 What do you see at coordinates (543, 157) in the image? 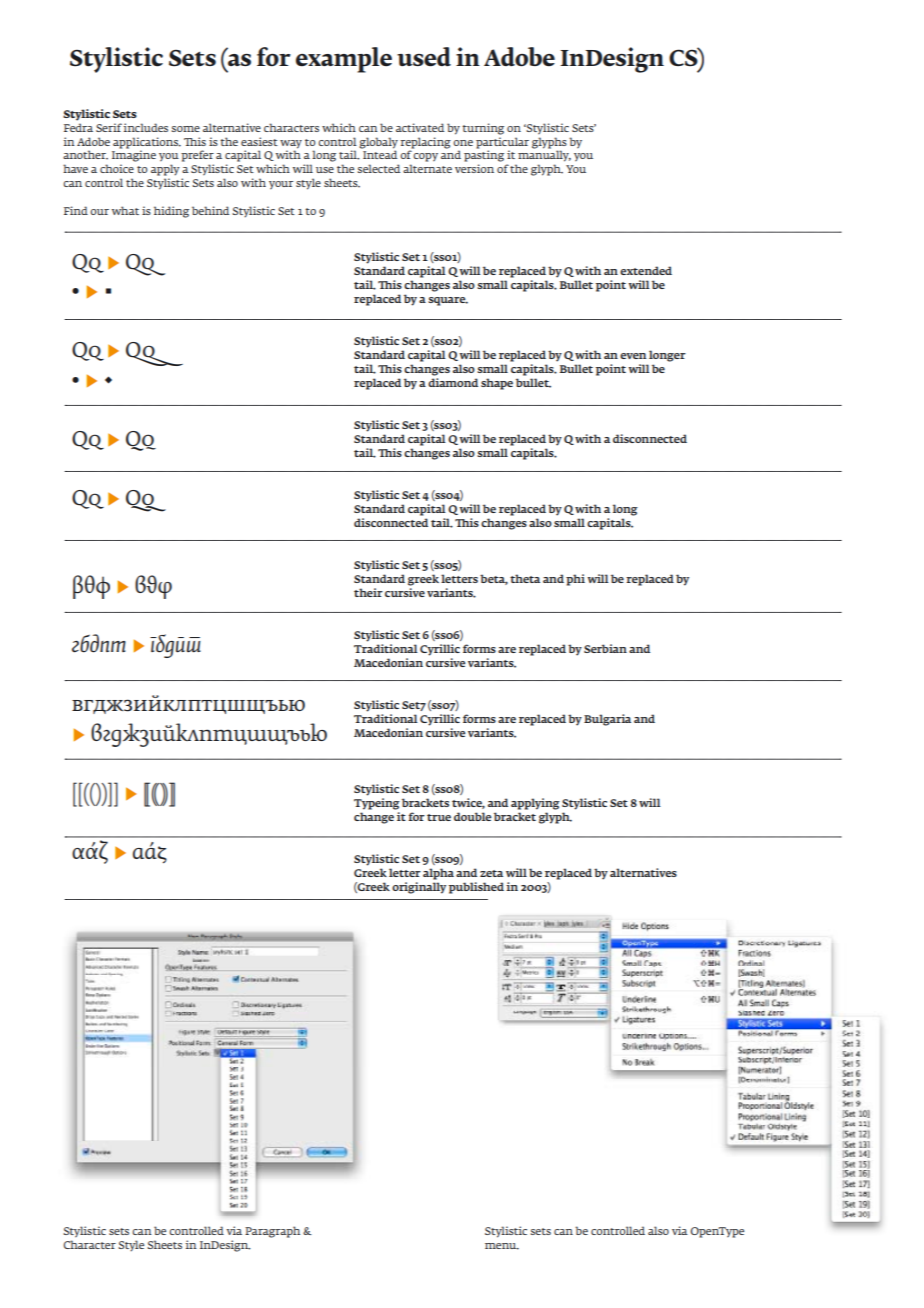
I see `manually` at bounding box center [543, 157].
